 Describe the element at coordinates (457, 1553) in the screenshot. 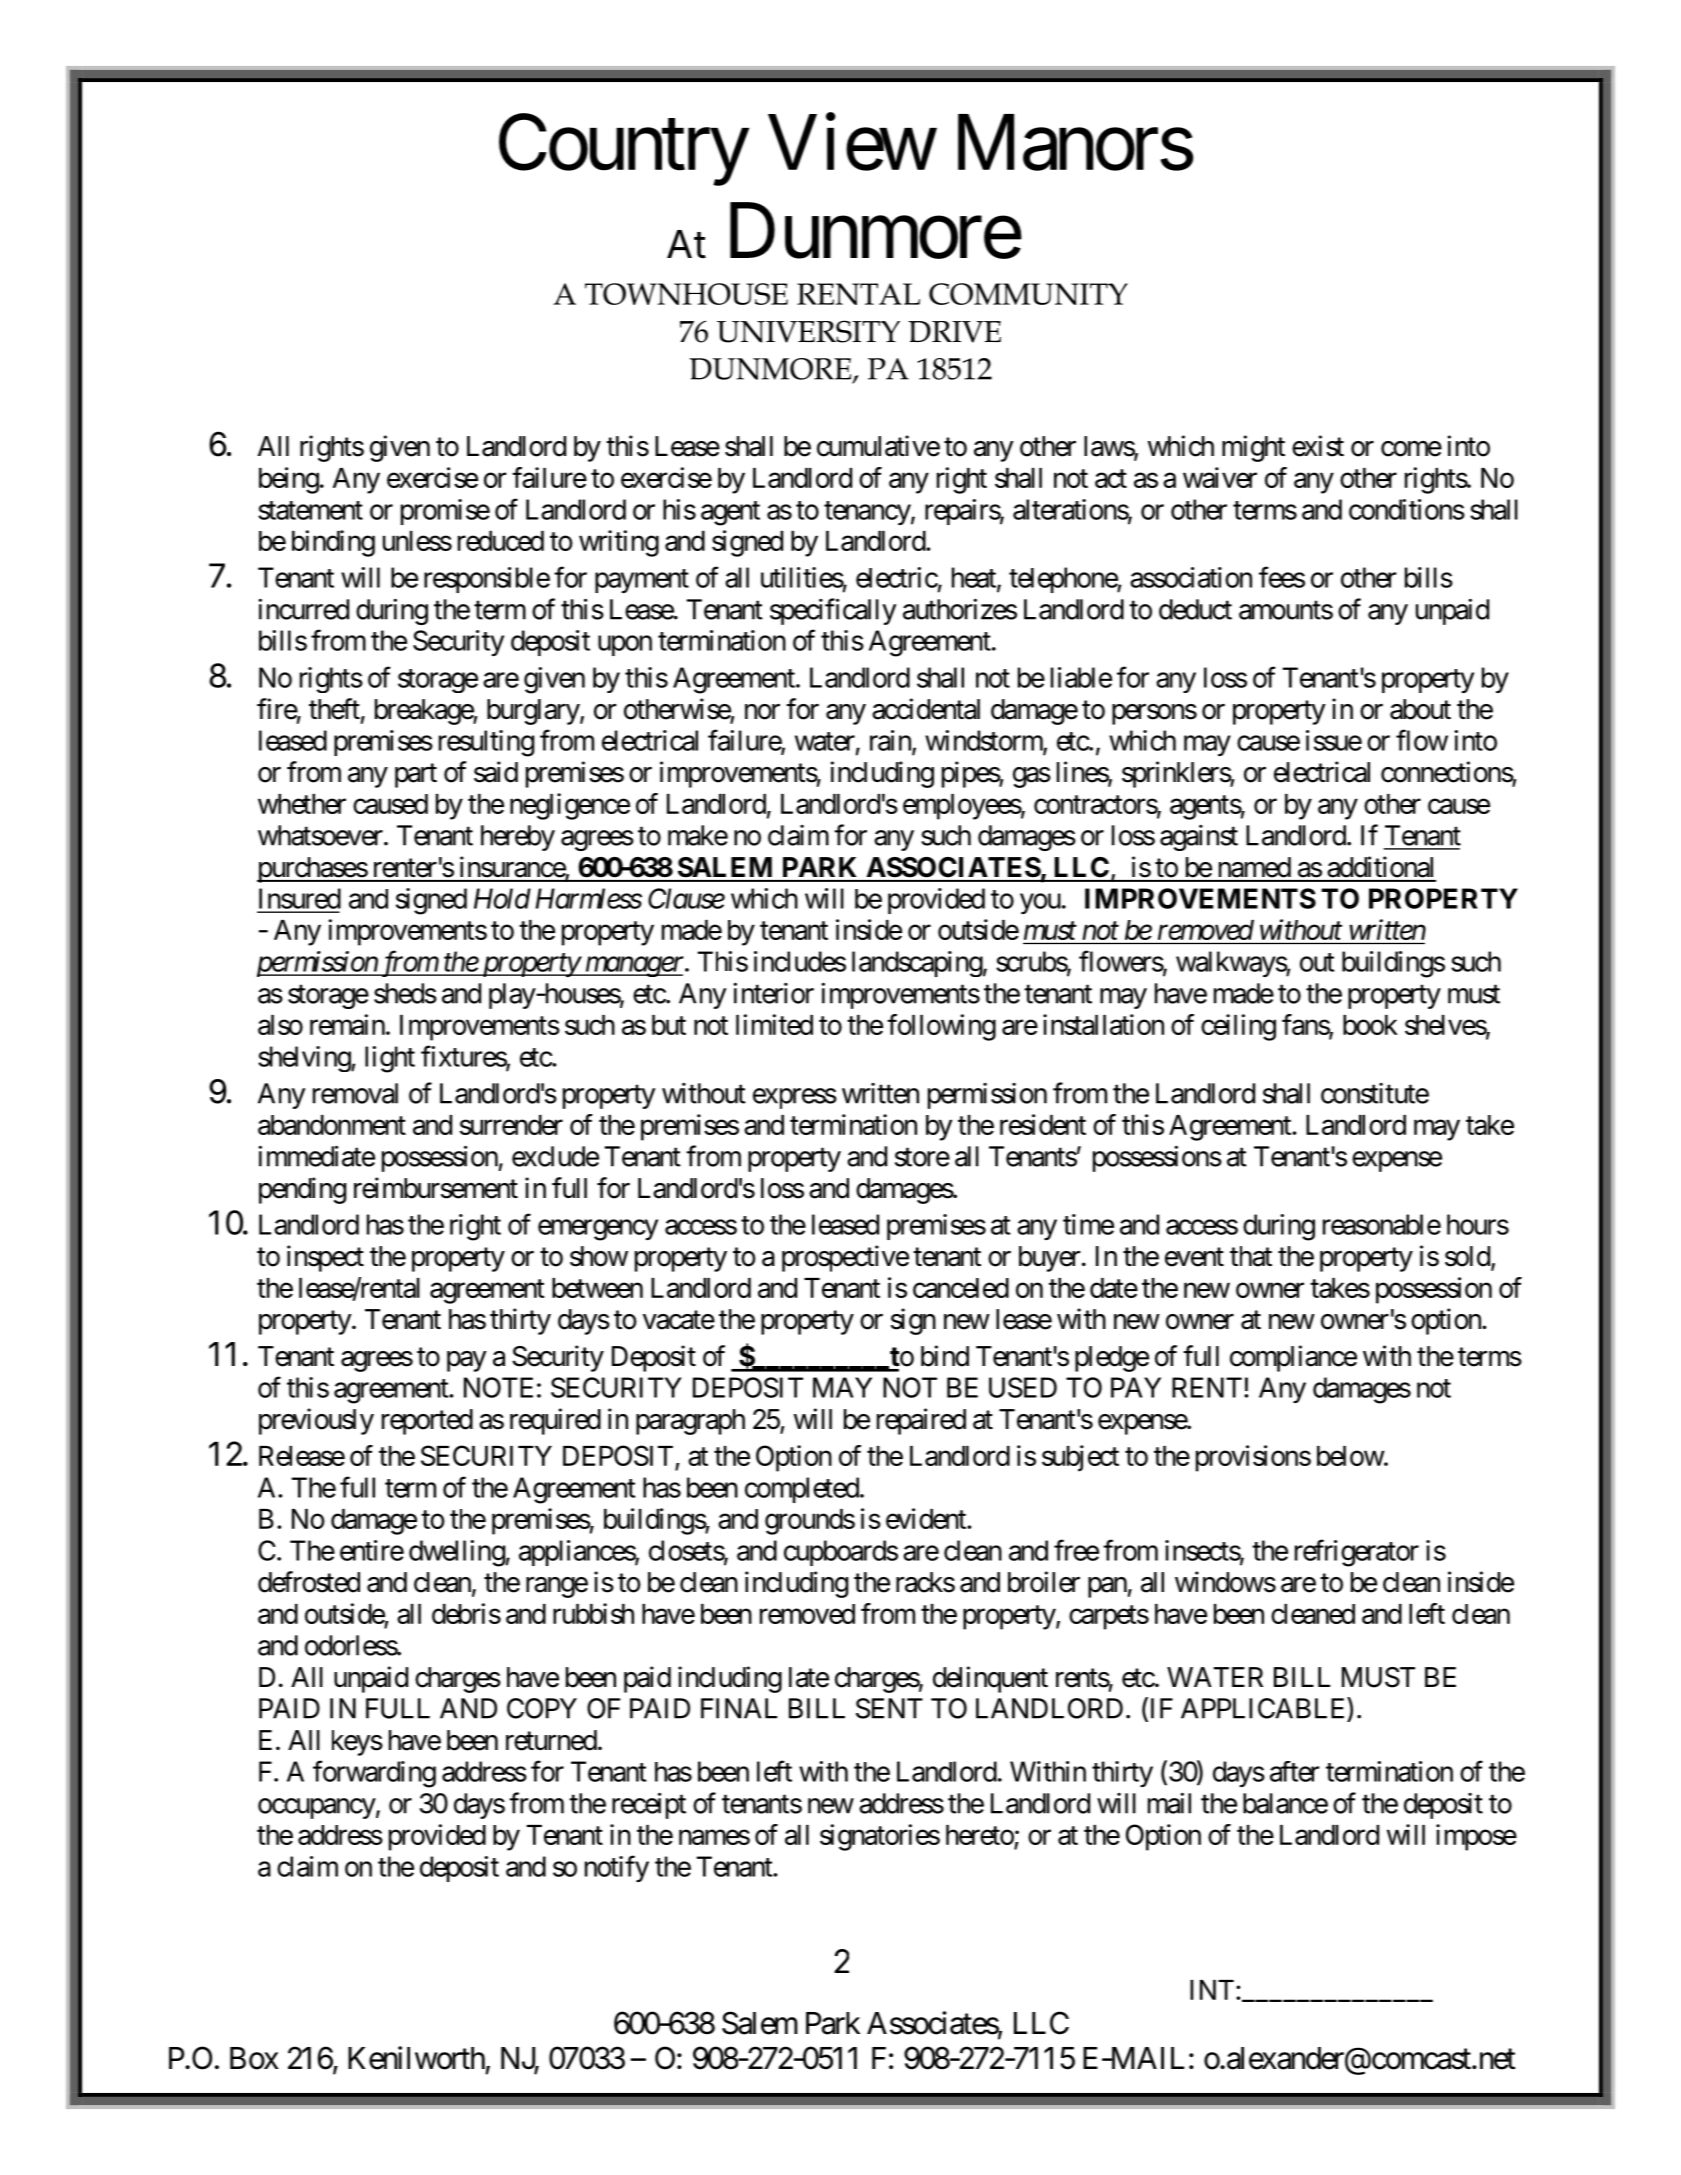

I see `dwelling` at that location.
